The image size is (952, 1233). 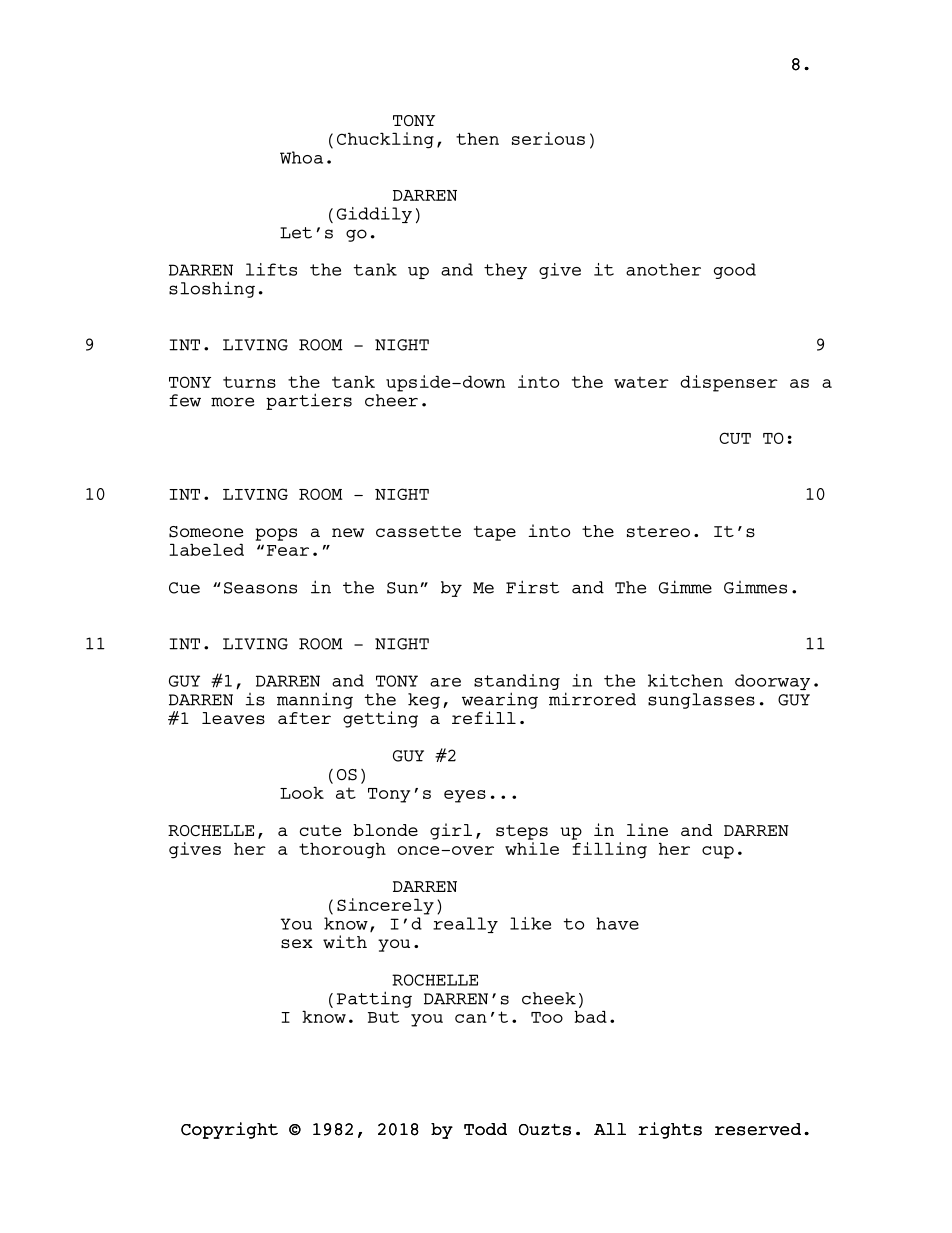 I want to click on cheer, so click(x=391, y=400).
